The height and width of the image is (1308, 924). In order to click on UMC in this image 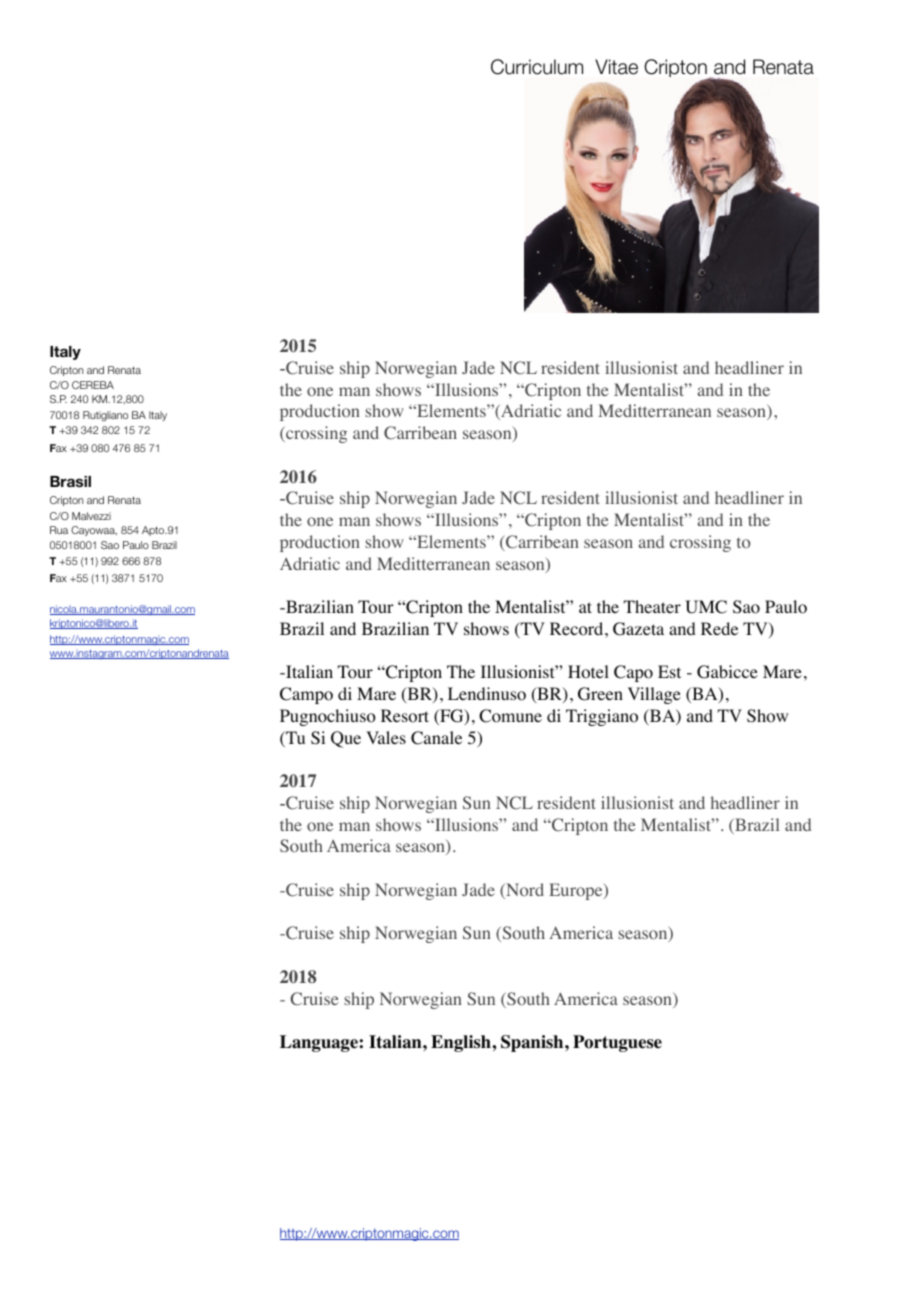, I will do `click(706, 607)`.
